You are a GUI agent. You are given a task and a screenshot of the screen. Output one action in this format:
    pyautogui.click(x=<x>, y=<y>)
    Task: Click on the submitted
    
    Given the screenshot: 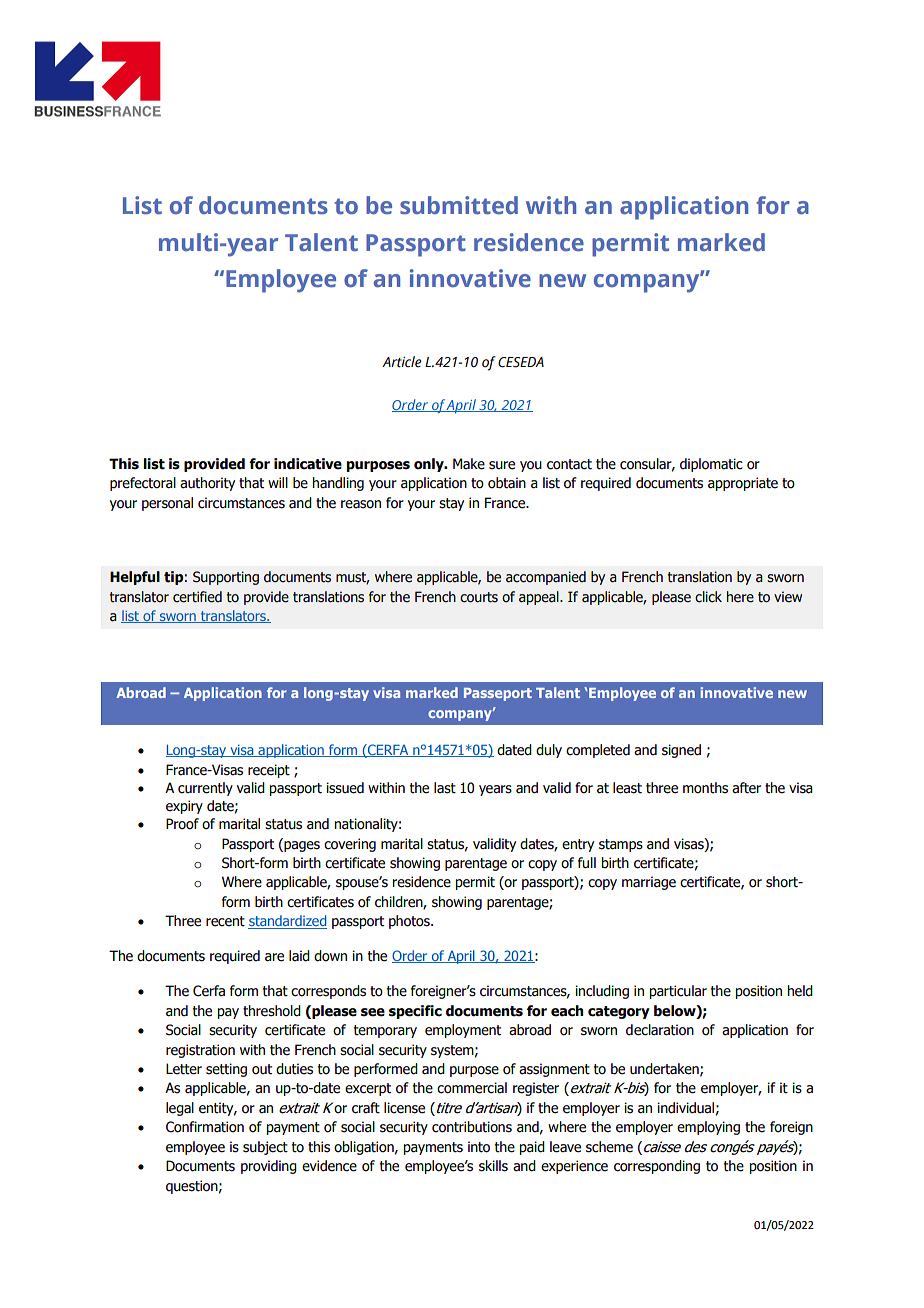 What is the action you would take?
    pyautogui.click(x=459, y=205)
